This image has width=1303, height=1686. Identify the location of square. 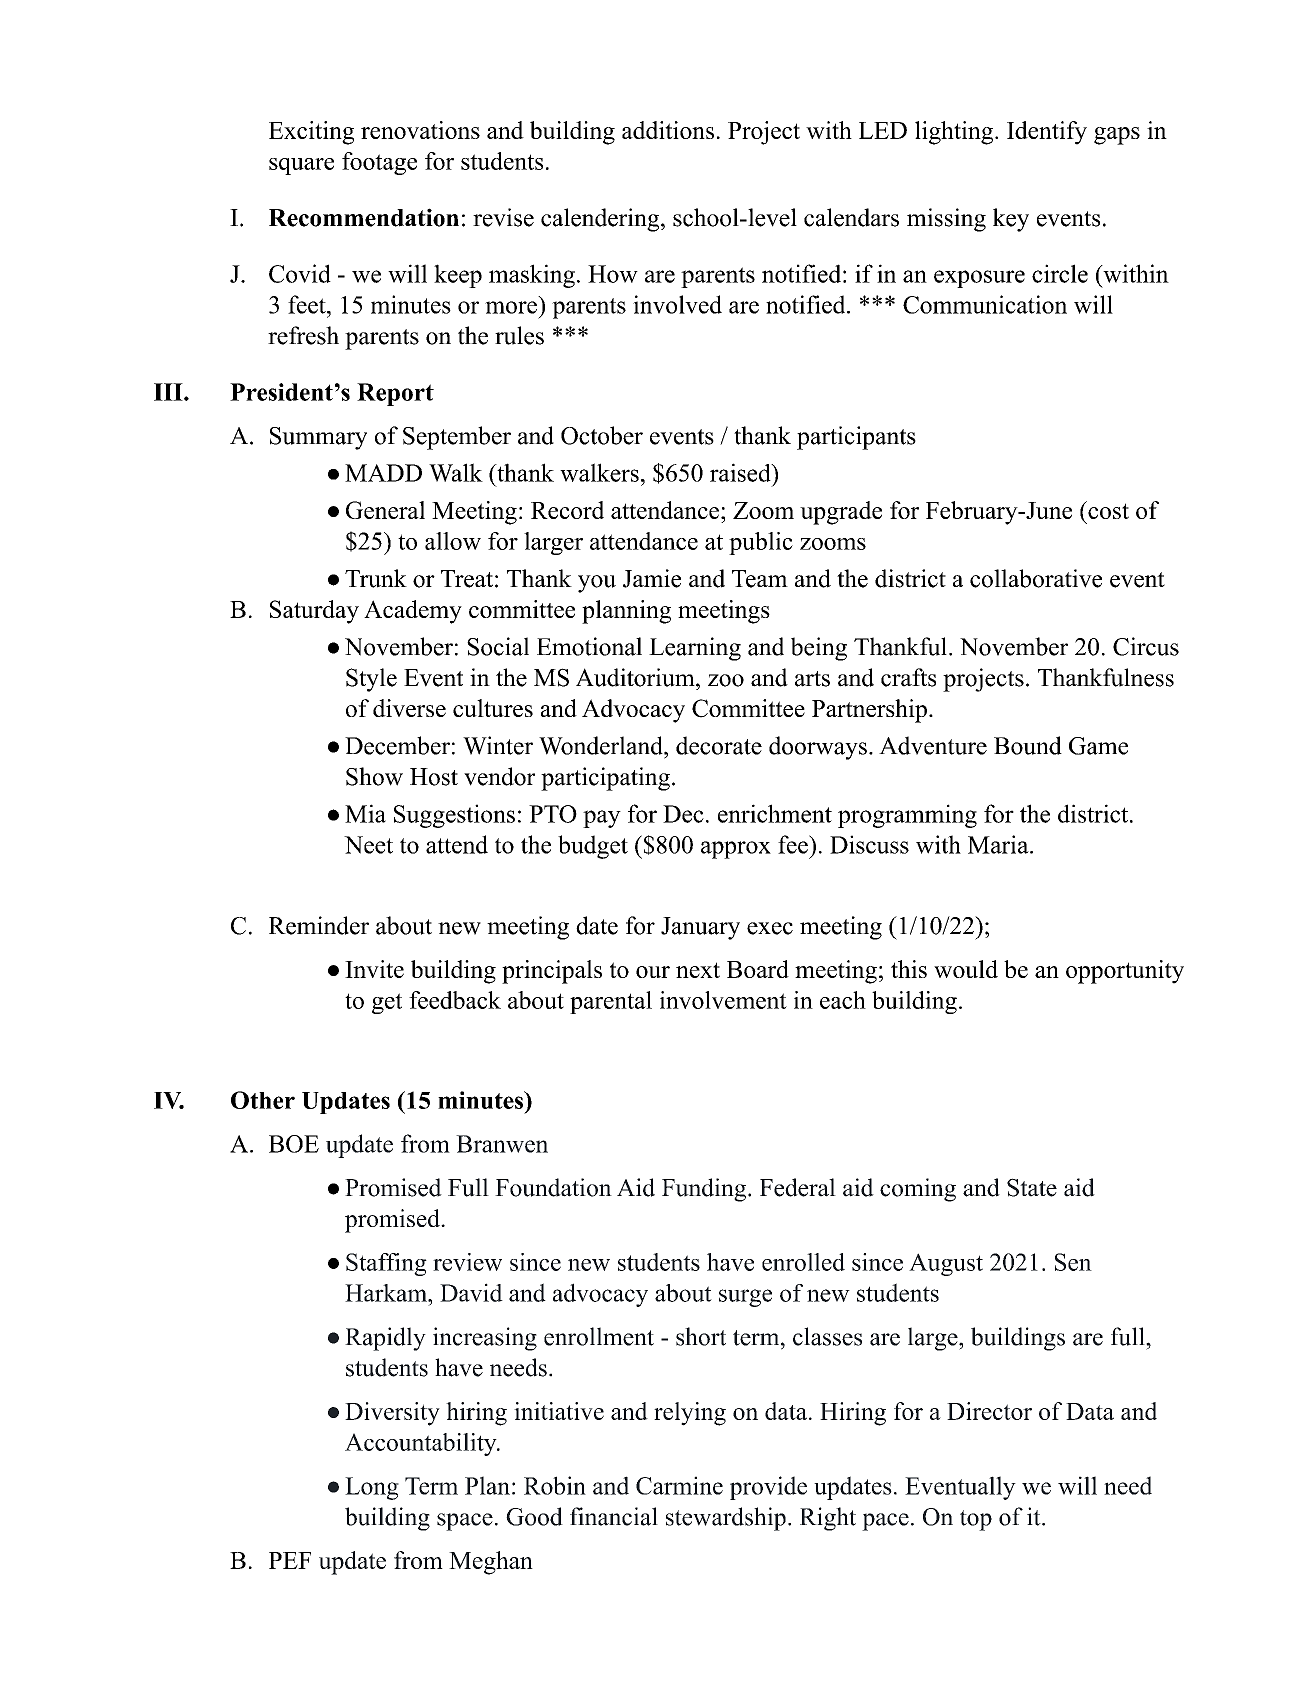
(301, 166).
